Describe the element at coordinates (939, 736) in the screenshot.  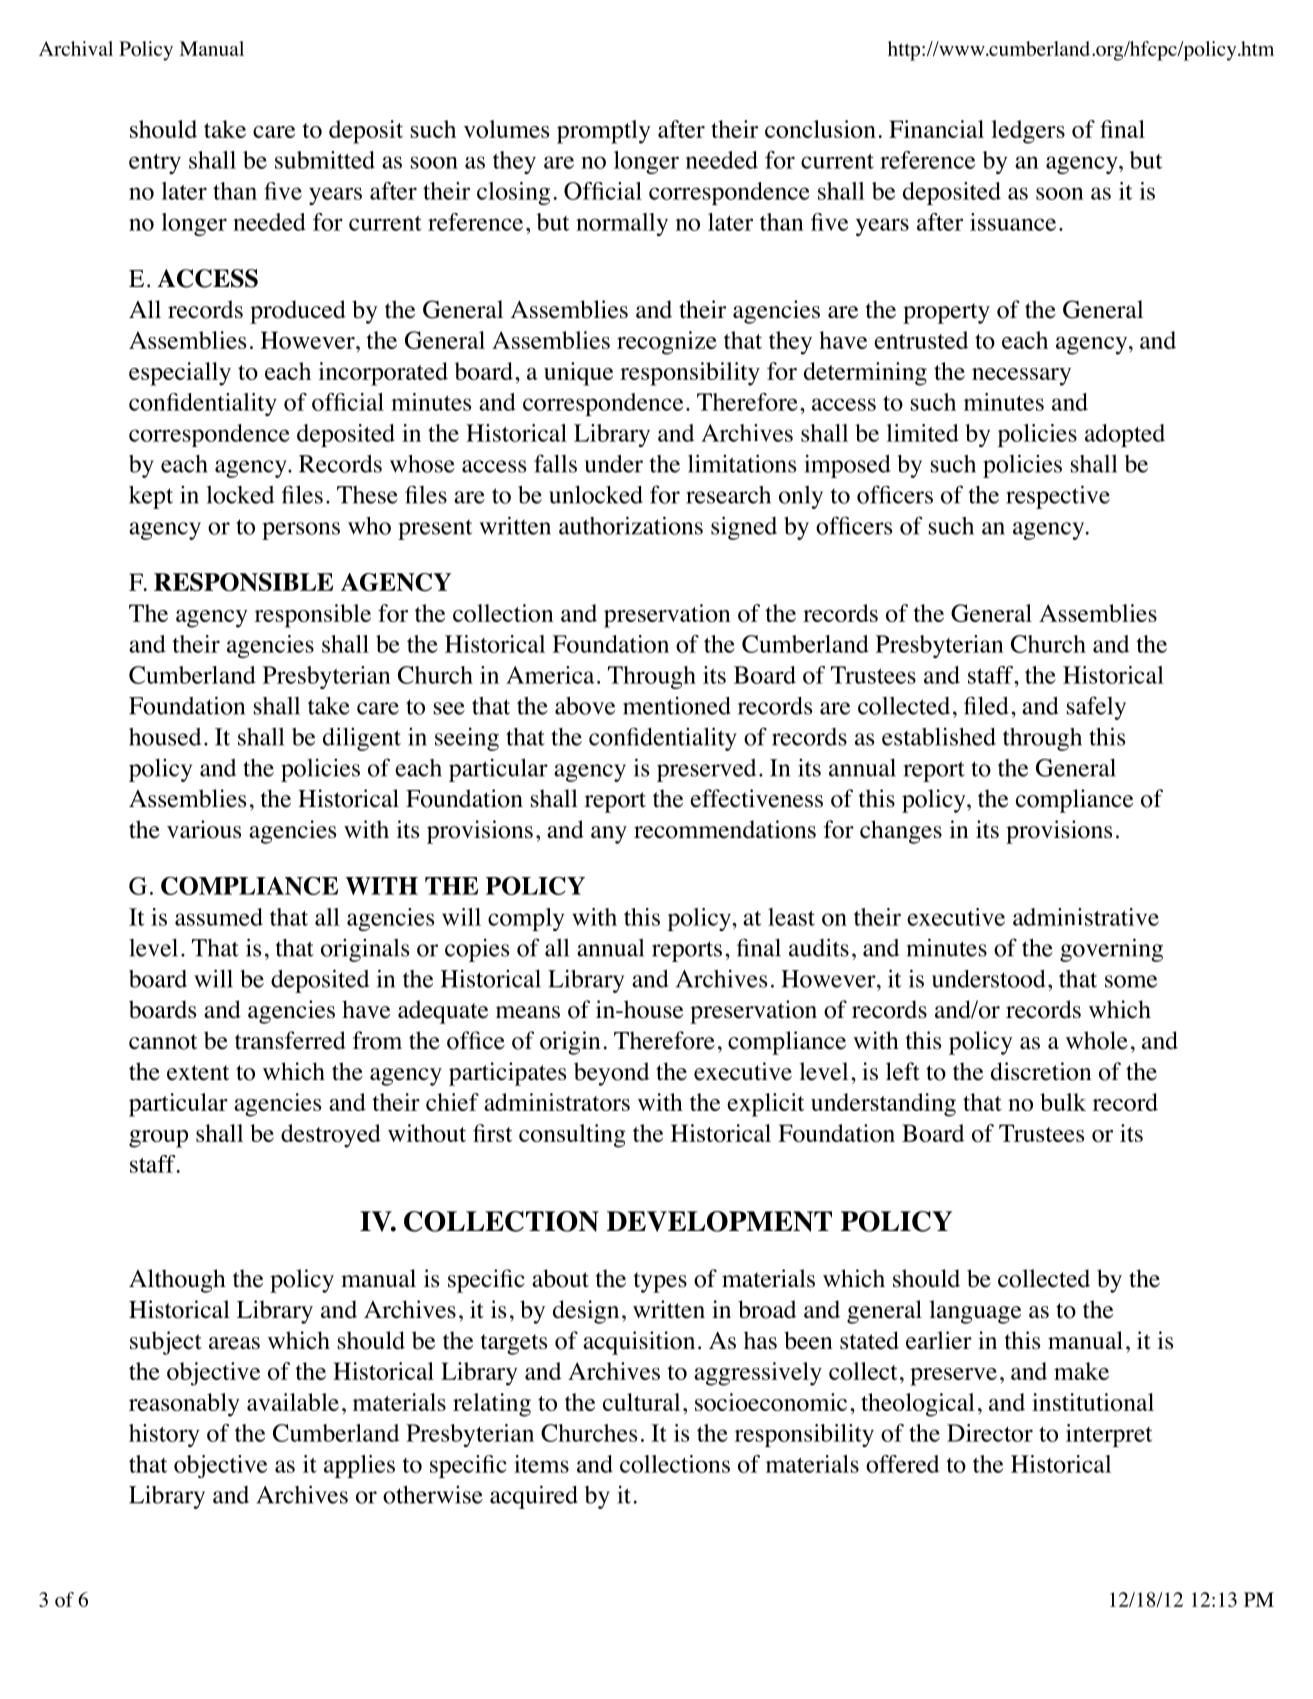
I see `established` at that location.
